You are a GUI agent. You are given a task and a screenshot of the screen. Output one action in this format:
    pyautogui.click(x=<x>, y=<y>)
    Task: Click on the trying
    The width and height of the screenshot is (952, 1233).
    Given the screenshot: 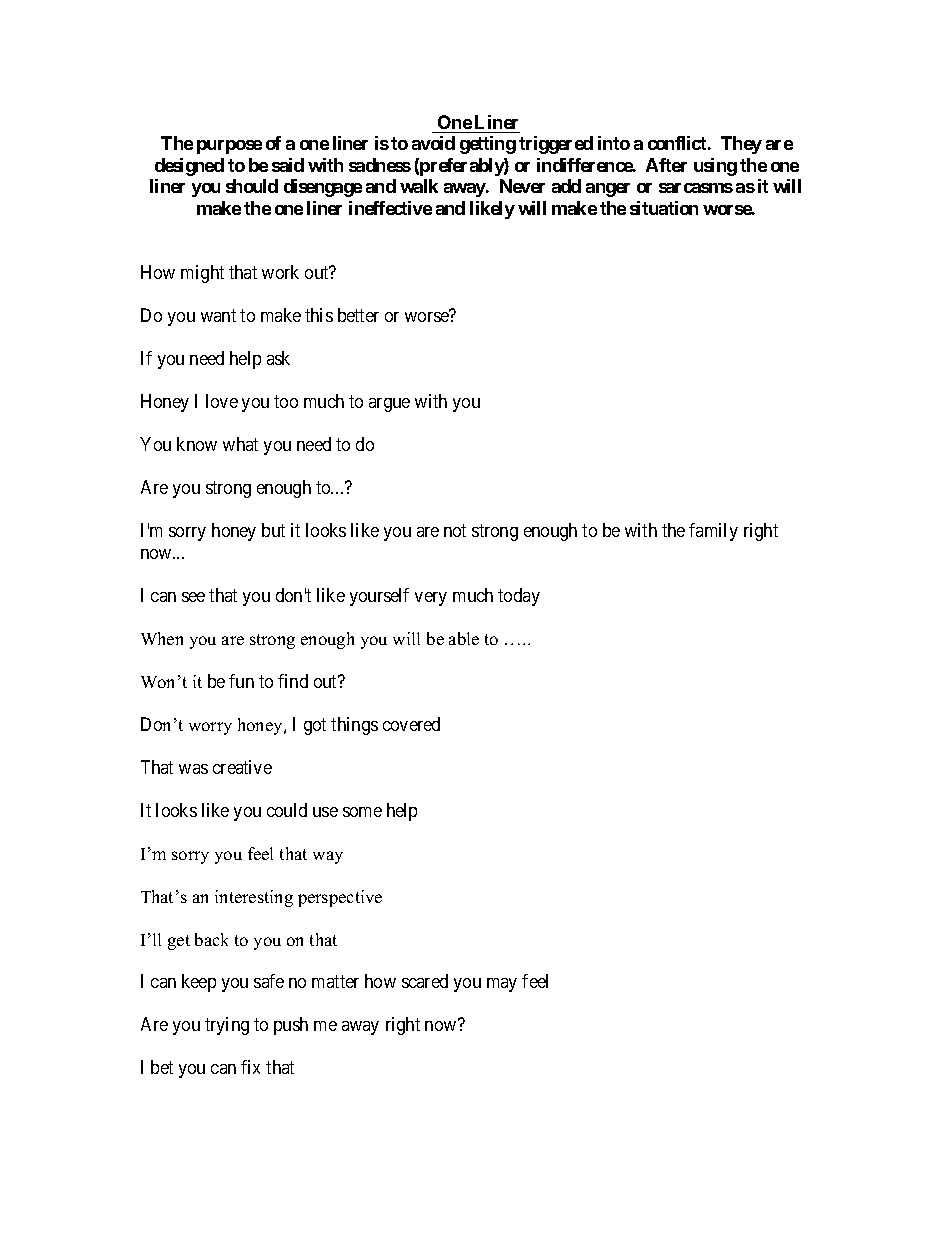 What is the action you would take?
    pyautogui.click(x=227, y=1026)
